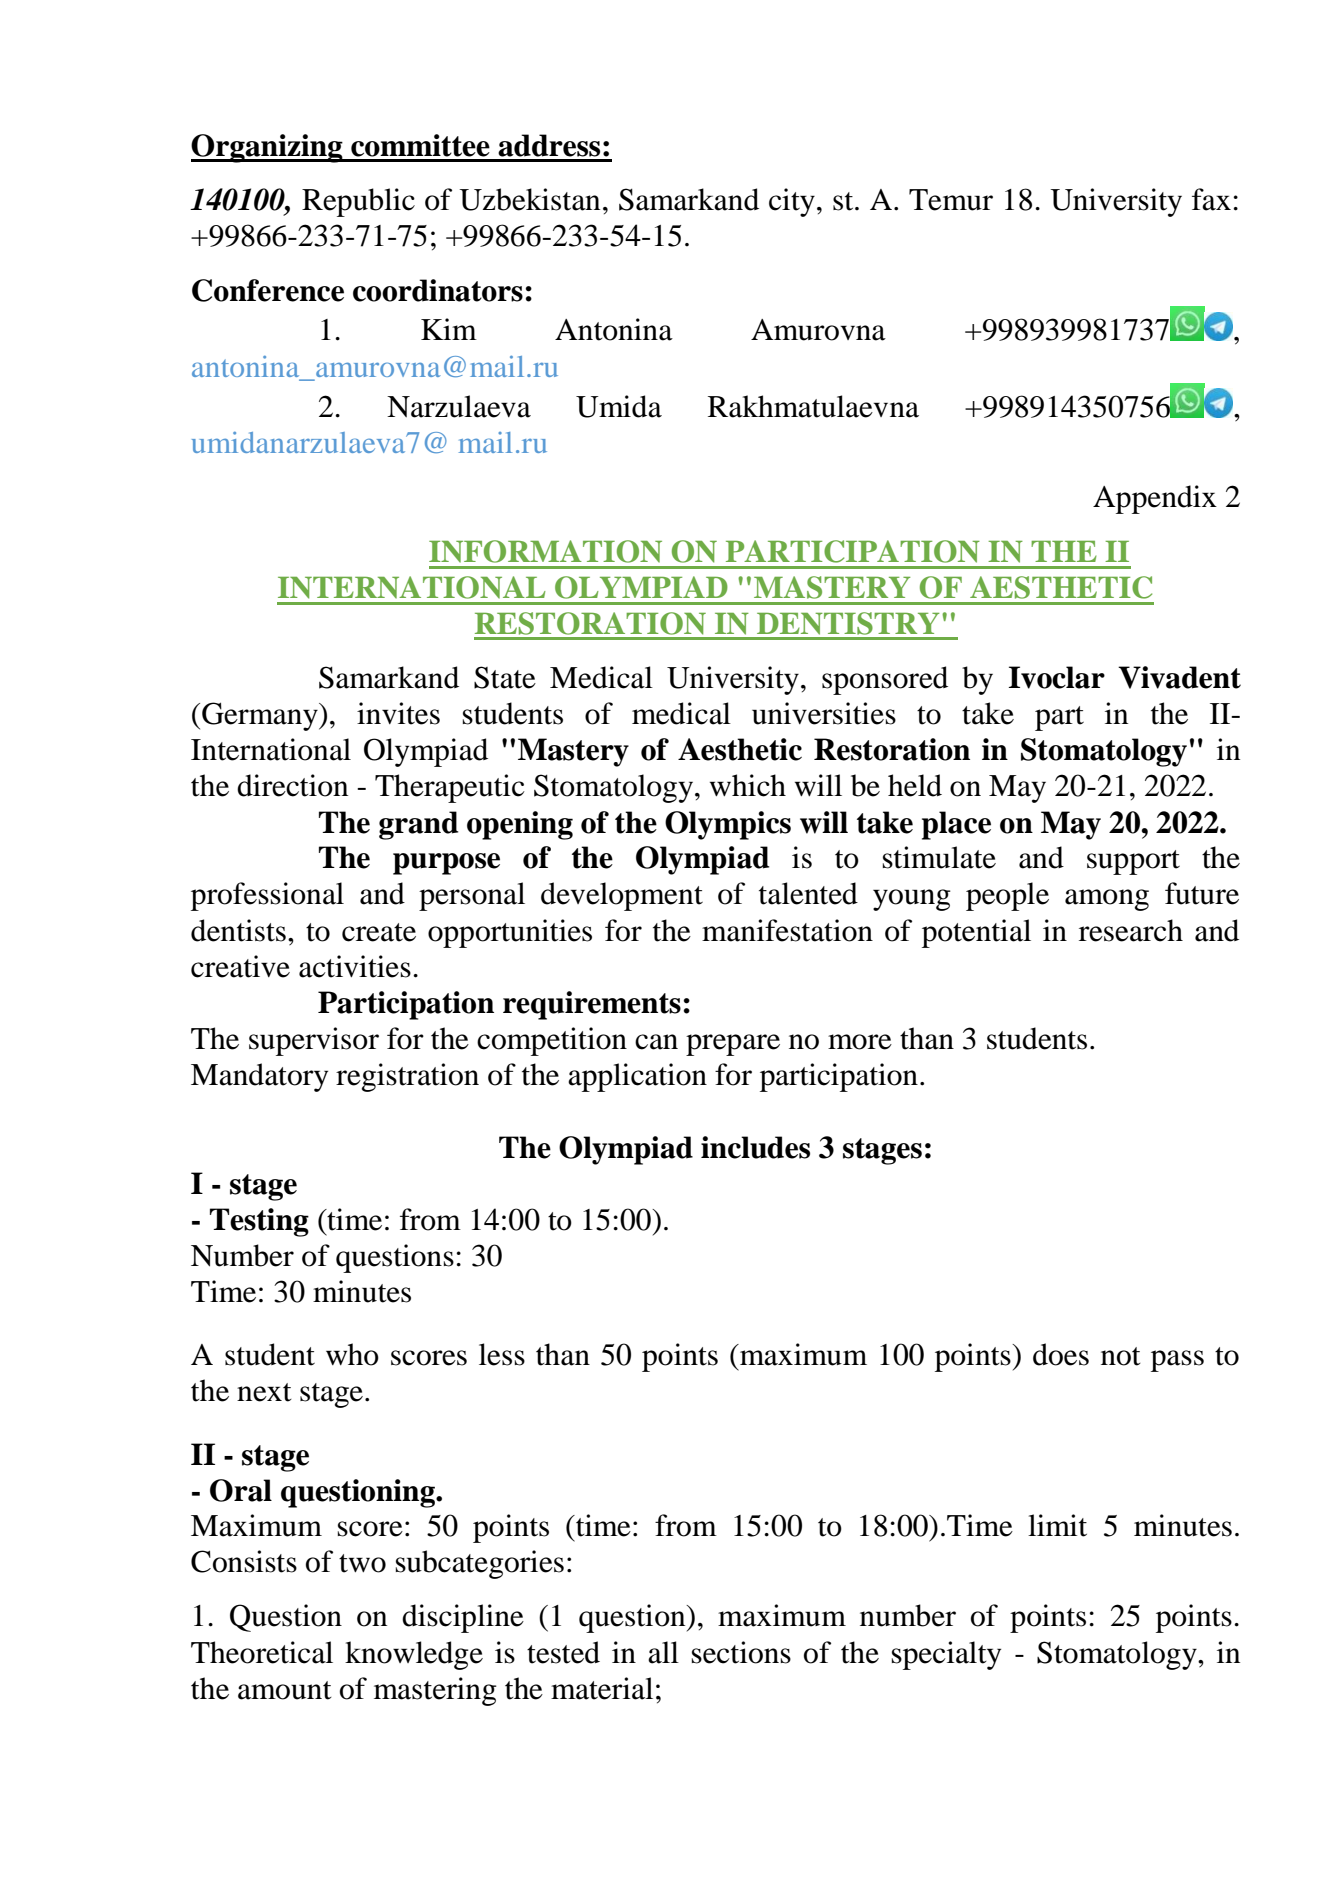 Image resolution: width=1336 pixels, height=1889 pixels. I want to click on fax, so click(1211, 199).
